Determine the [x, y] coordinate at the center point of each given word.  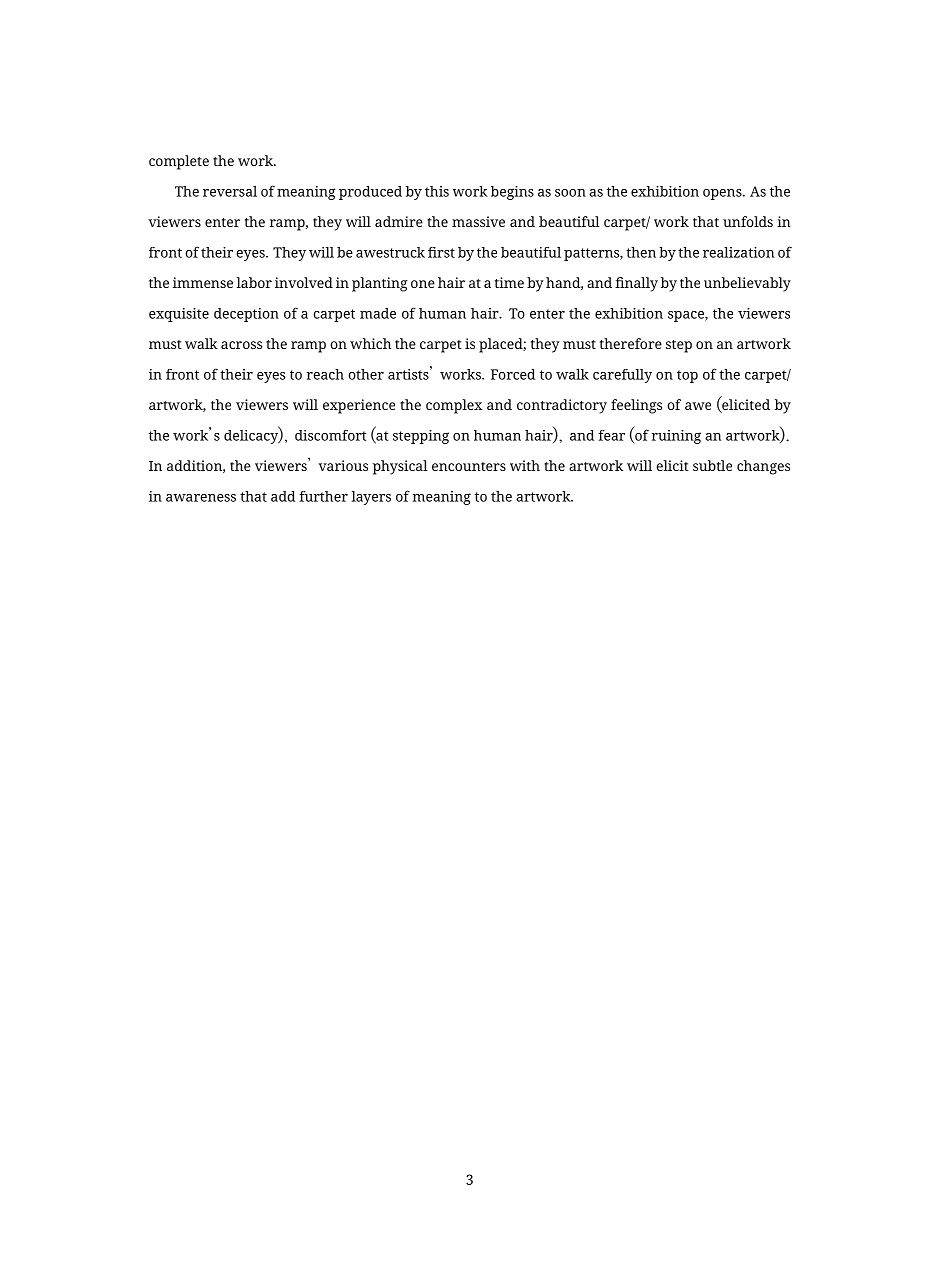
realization [739, 252]
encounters [469, 466]
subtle [712, 465]
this [437, 191]
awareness [201, 498]
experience [359, 406]
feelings [636, 406]
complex [454, 406]
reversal [230, 191]
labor [254, 282]
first [441, 252]
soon [570, 193]
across [241, 345]
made [378, 313]
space [687, 316]
